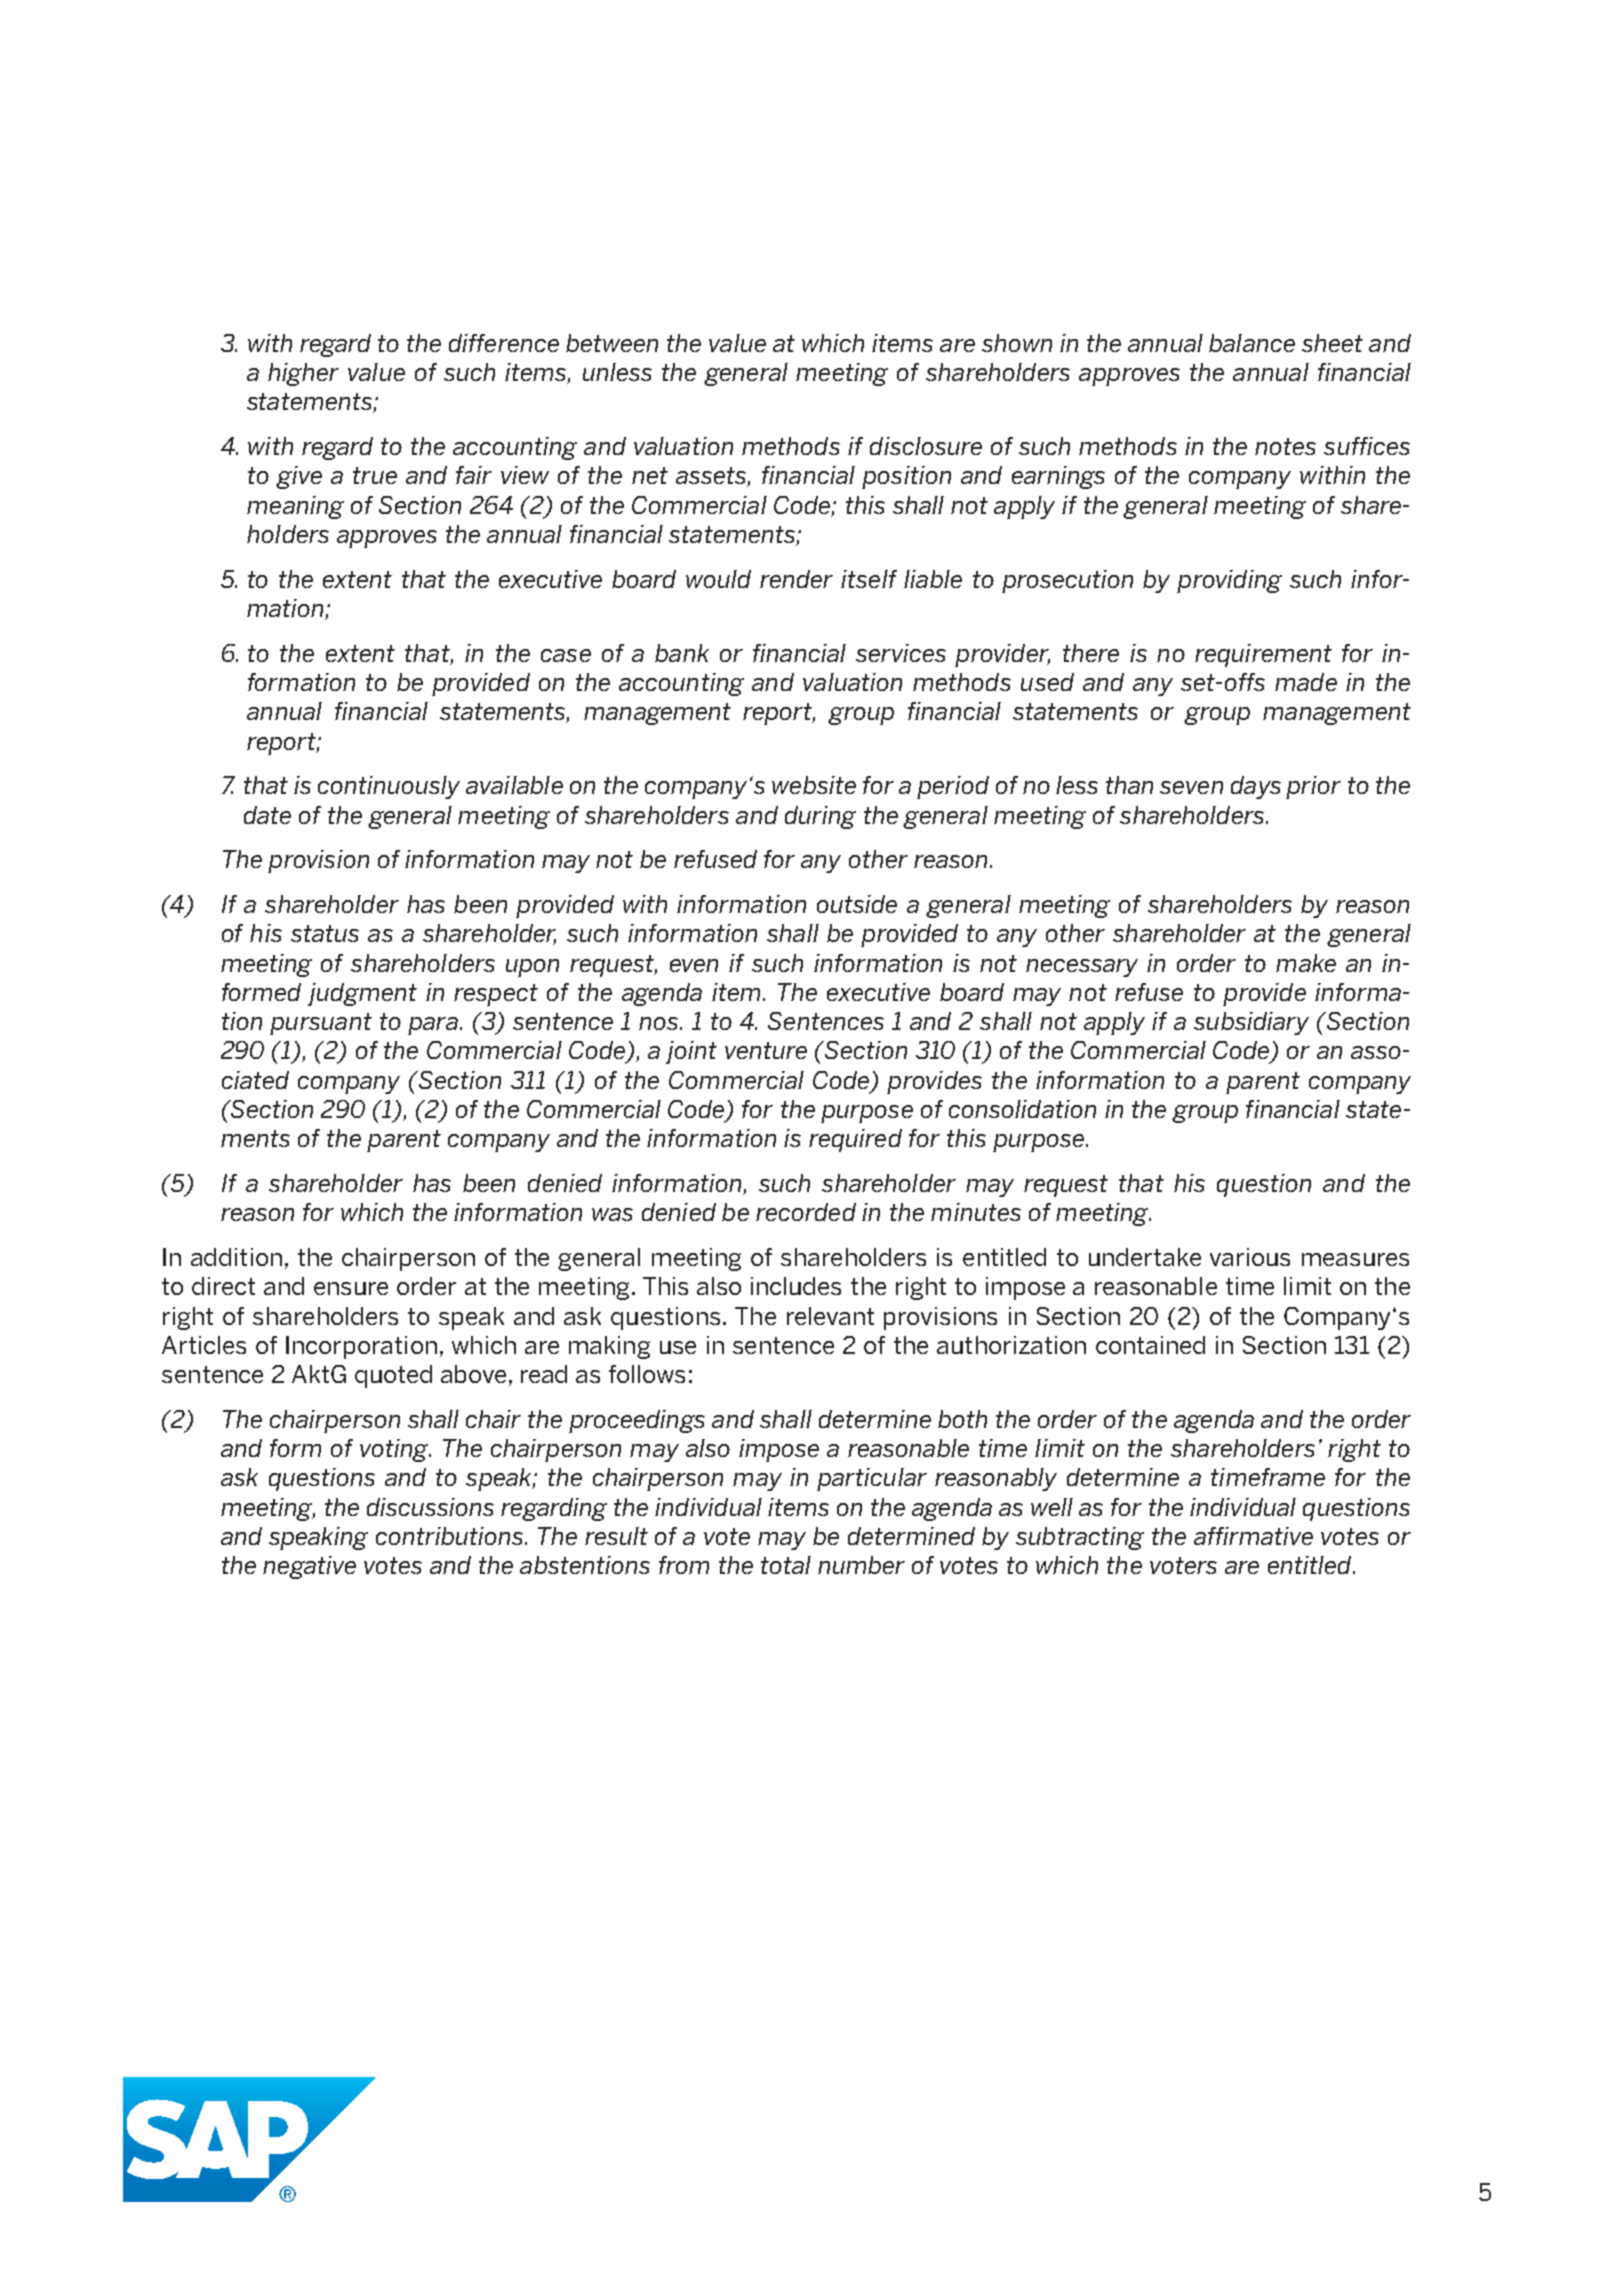 Image resolution: width=1615 pixels, height=2284 pixels. Describe the element at coordinates (612, 343) in the image. I see `between` at that location.
